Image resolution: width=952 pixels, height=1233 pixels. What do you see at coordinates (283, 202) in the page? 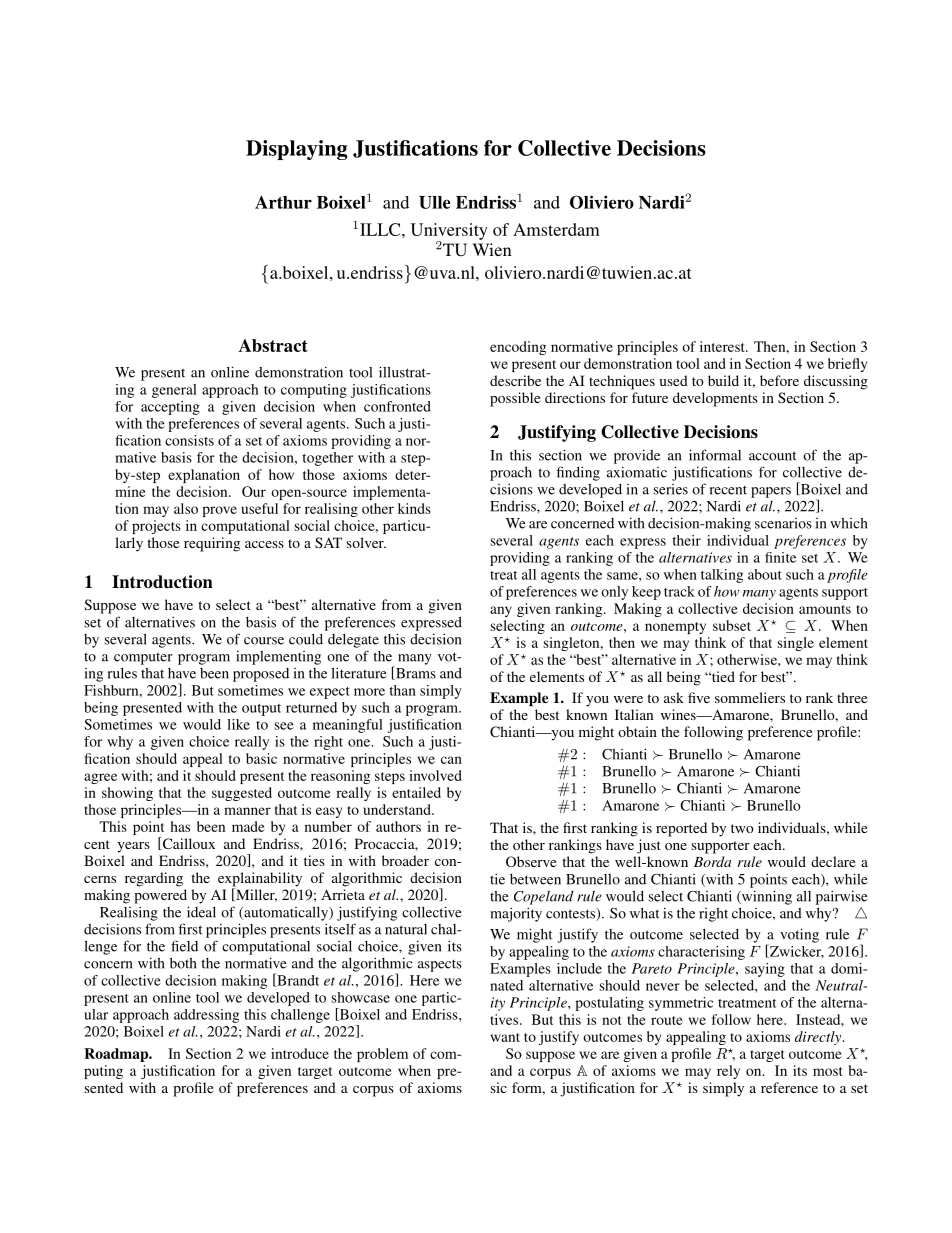
I see `Arthur` at bounding box center [283, 202].
